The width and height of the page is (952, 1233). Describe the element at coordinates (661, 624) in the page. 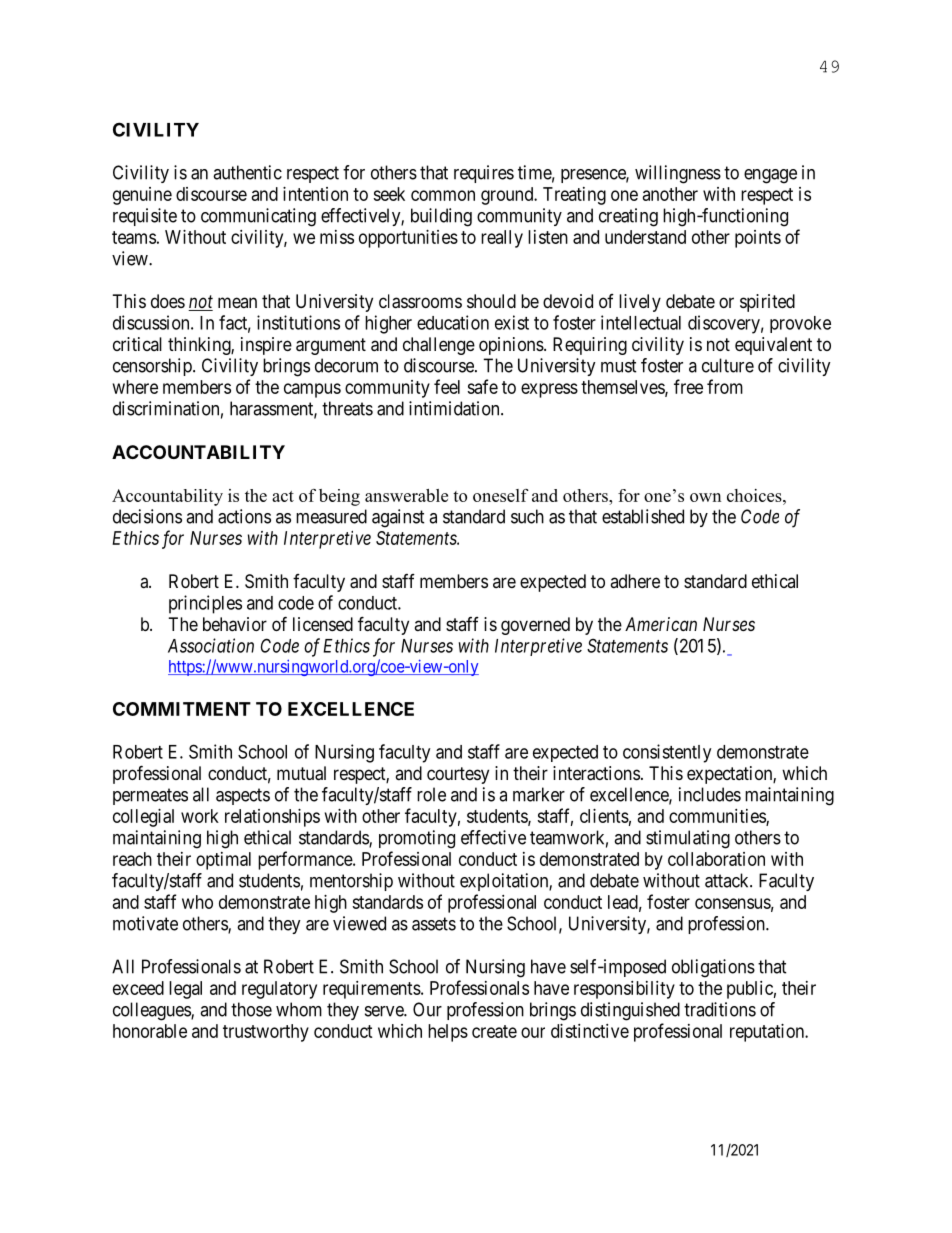

I see `American` at that location.
